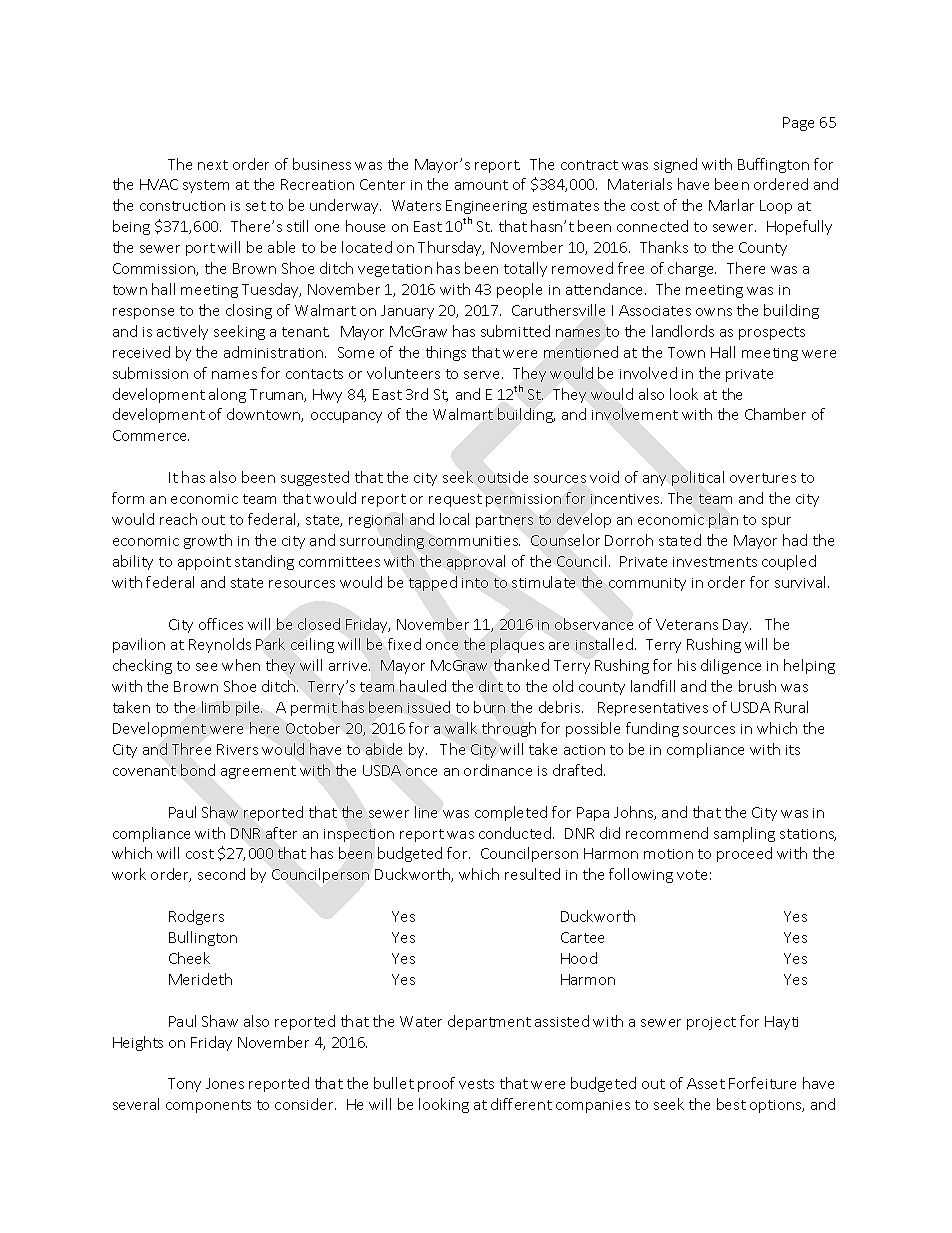 The image size is (952, 1233). What do you see at coordinates (675, 165) in the screenshot?
I see `signed` at bounding box center [675, 165].
